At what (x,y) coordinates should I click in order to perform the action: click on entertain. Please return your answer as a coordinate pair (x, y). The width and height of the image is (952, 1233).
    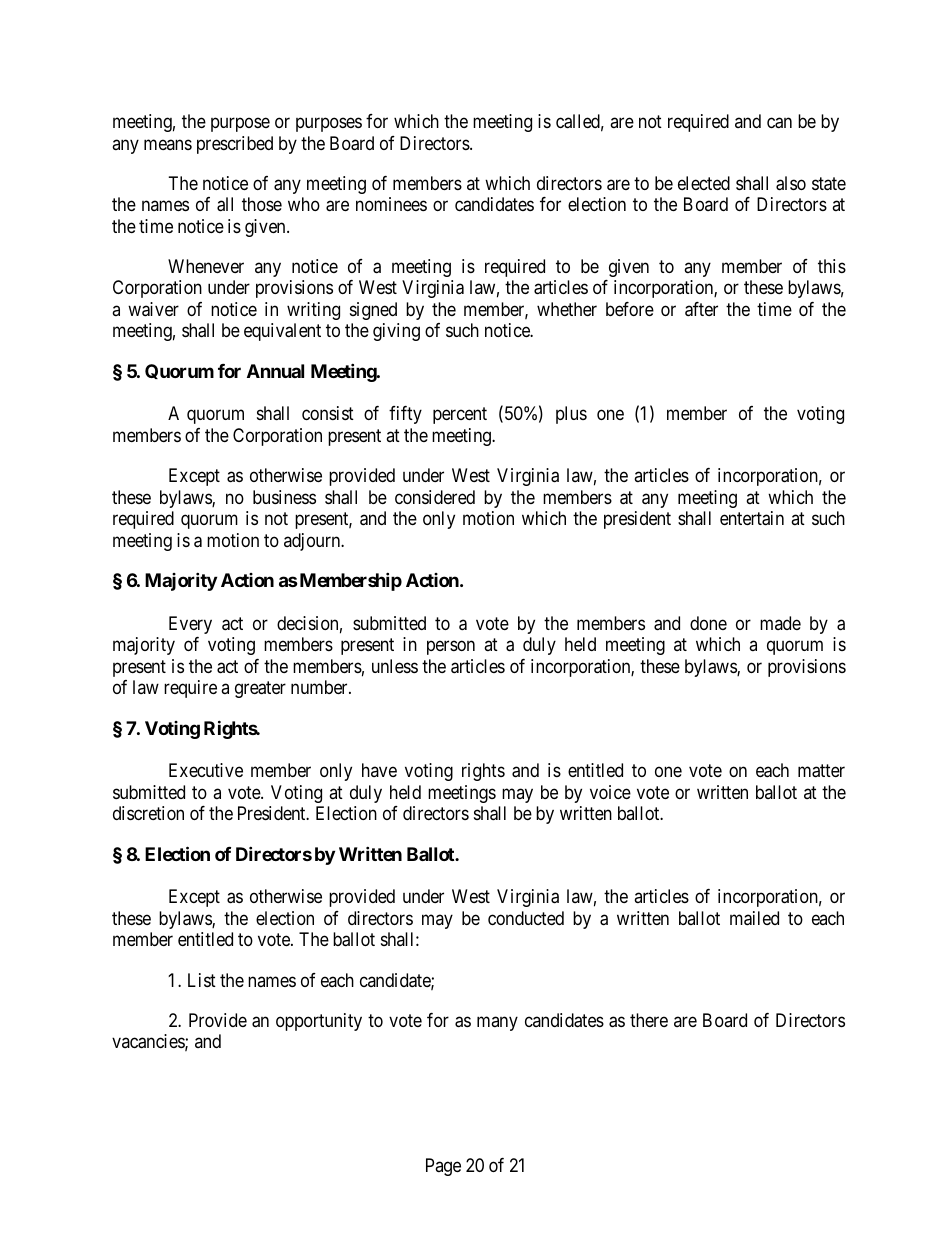
    Looking at the image, I should click on (752, 518).
